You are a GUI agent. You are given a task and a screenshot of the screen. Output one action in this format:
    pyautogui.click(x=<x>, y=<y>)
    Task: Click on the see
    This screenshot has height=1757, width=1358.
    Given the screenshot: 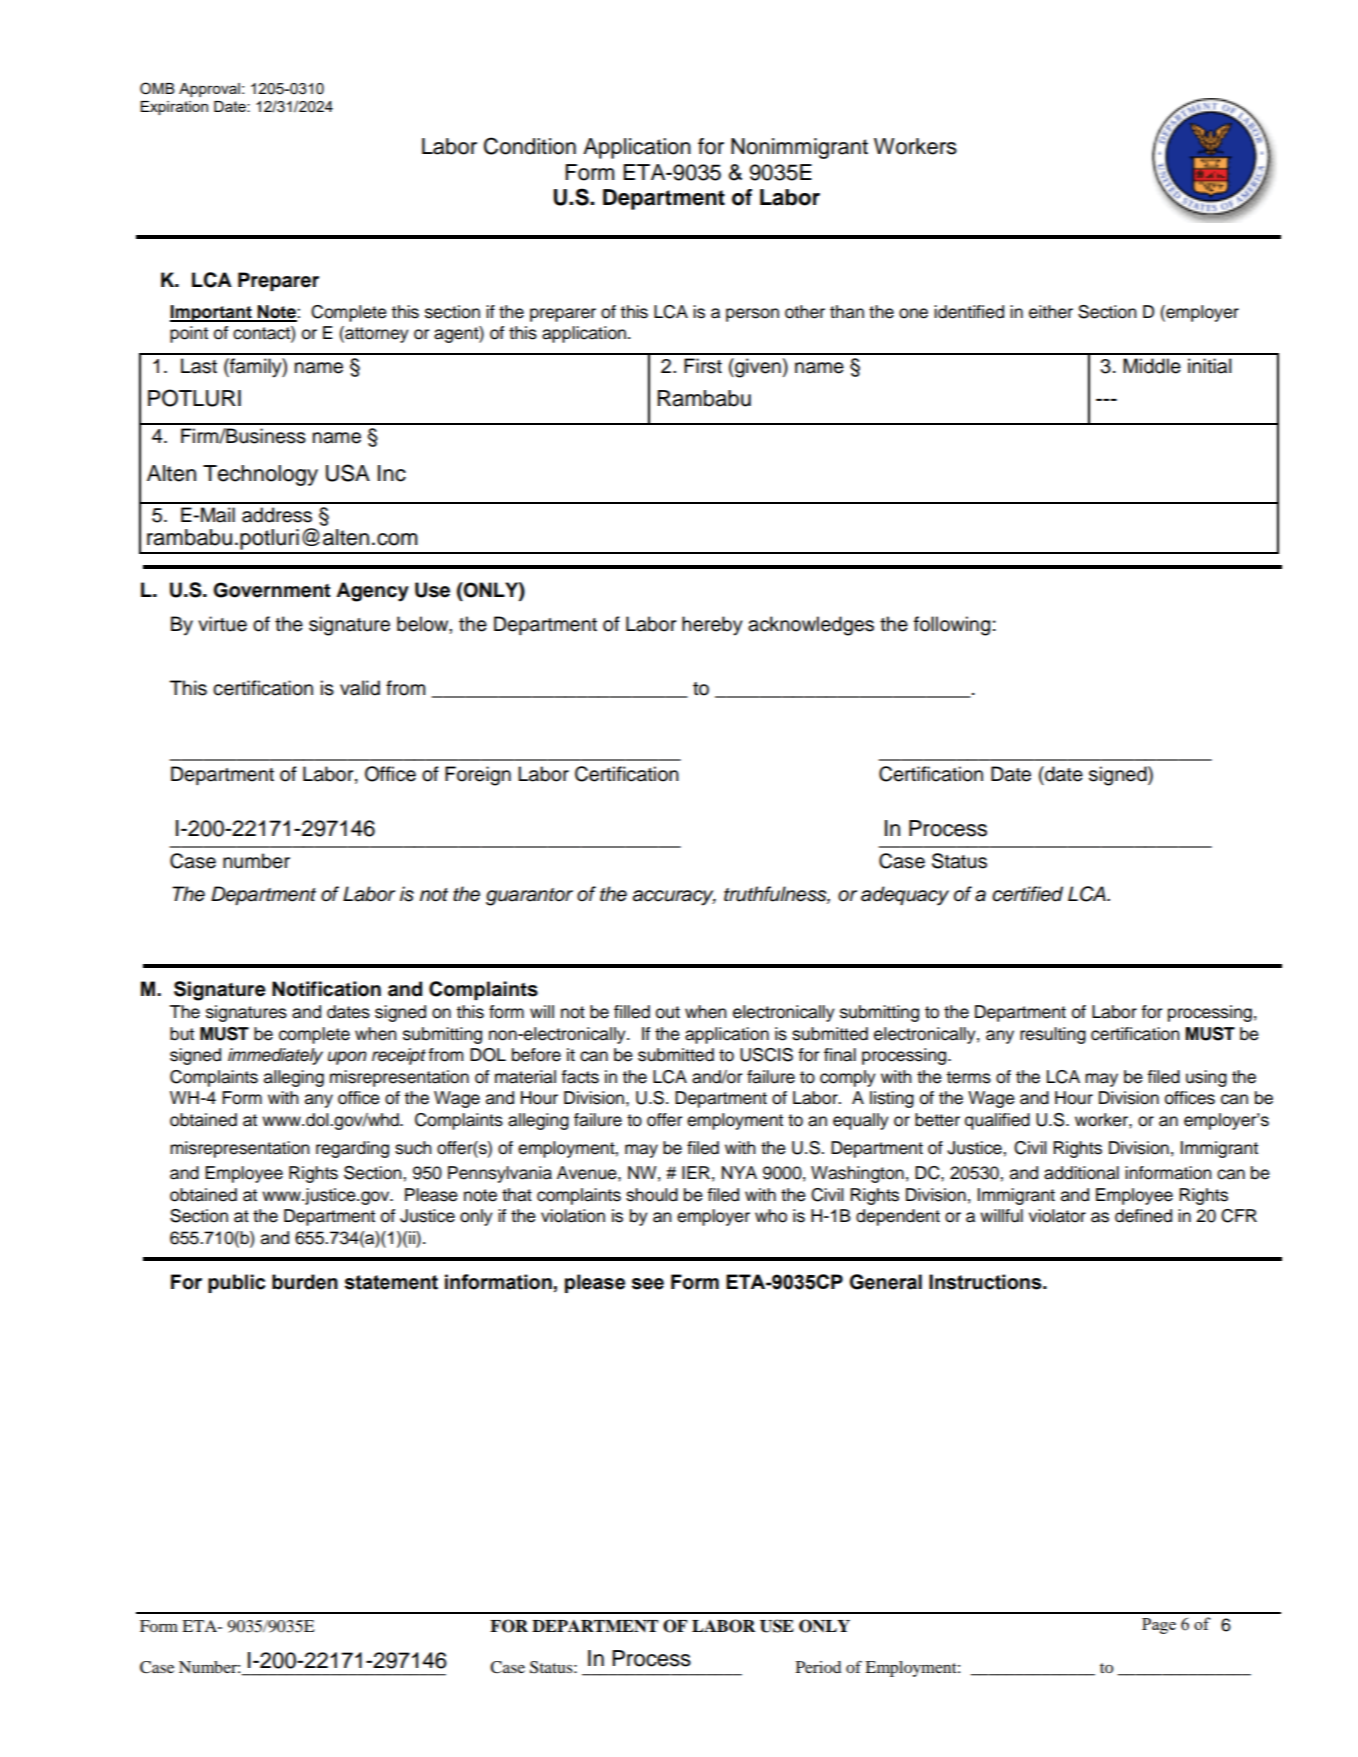 What is the action you would take?
    pyautogui.click(x=648, y=1284)
